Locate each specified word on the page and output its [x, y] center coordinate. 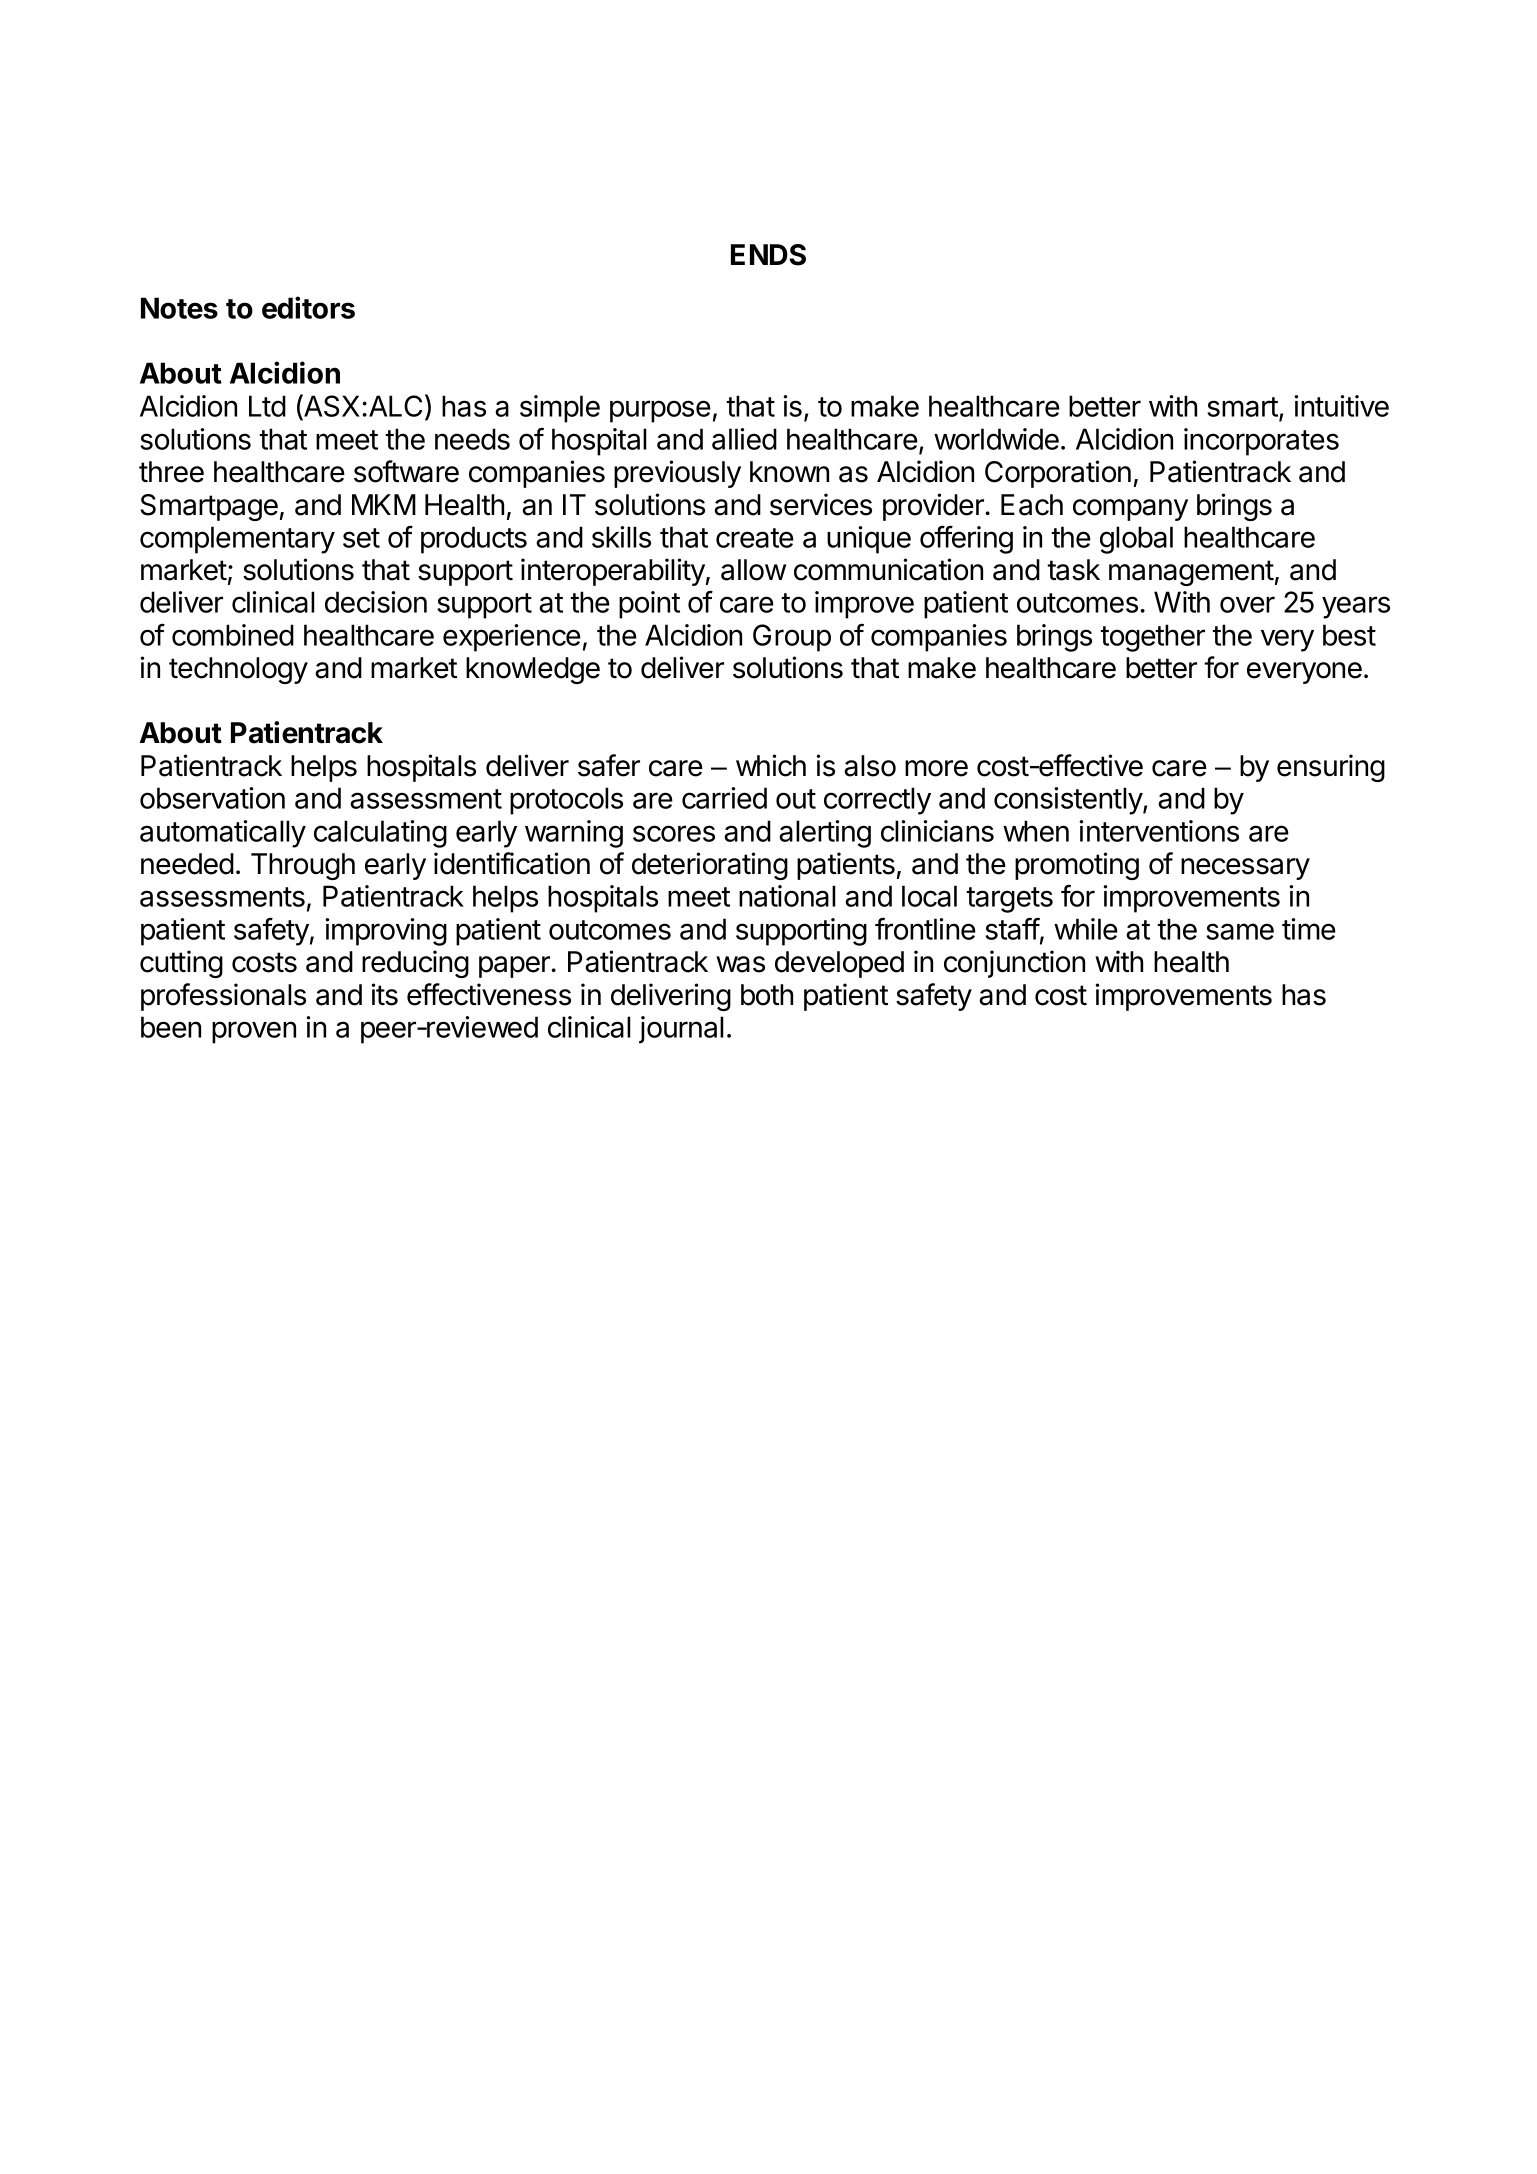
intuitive [1341, 406]
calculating [380, 834]
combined [233, 635]
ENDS [768, 255]
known [789, 472]
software [406, 471]
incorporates [1261, 442]
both [767, 995]
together [1152, 638]
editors [308, 307]
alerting [825, 834]
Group [792, 638]
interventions [1159, 831]
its [384, 994]
